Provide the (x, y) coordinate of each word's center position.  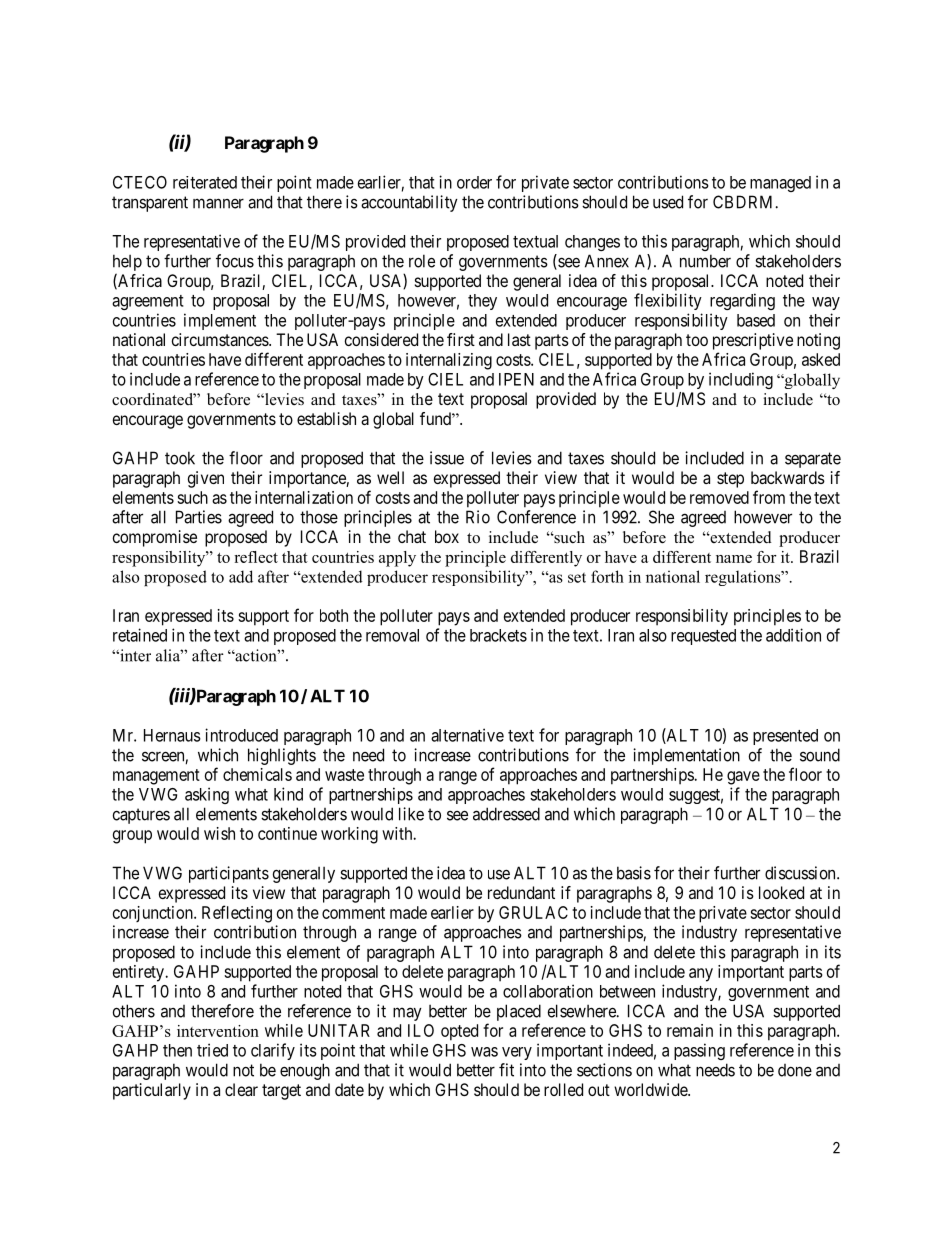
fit (506, 1070)
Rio (478, 517)
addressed (506, 814)
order (474, 182)
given (206, 479)
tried (212, 1050)
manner (218, 203)
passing (699, 1051)
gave (743, 778)
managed (780, 184)
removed (719, 497)
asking (207, 795)
